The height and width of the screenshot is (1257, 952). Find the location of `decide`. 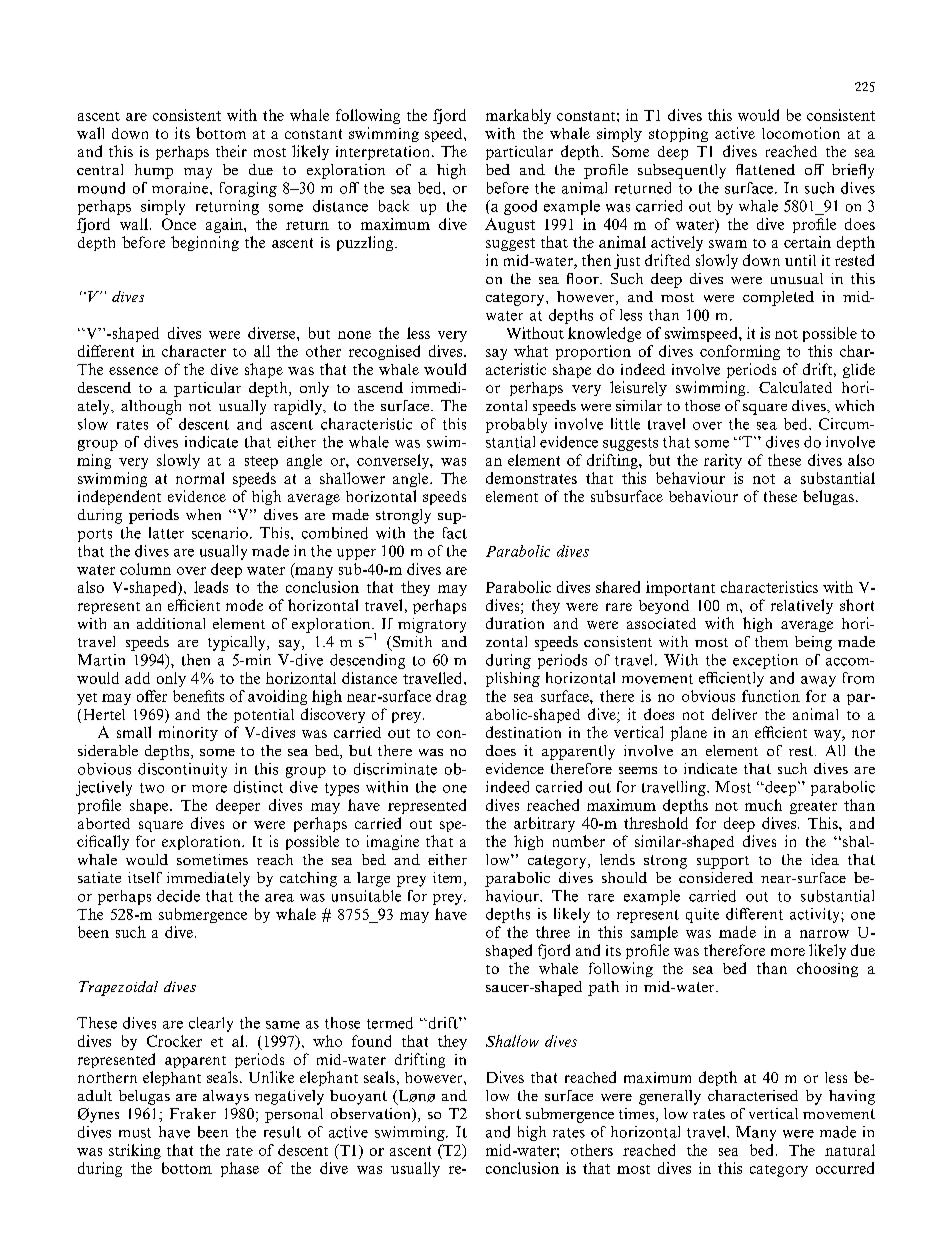

decide is located at coordinates (178, 896).
